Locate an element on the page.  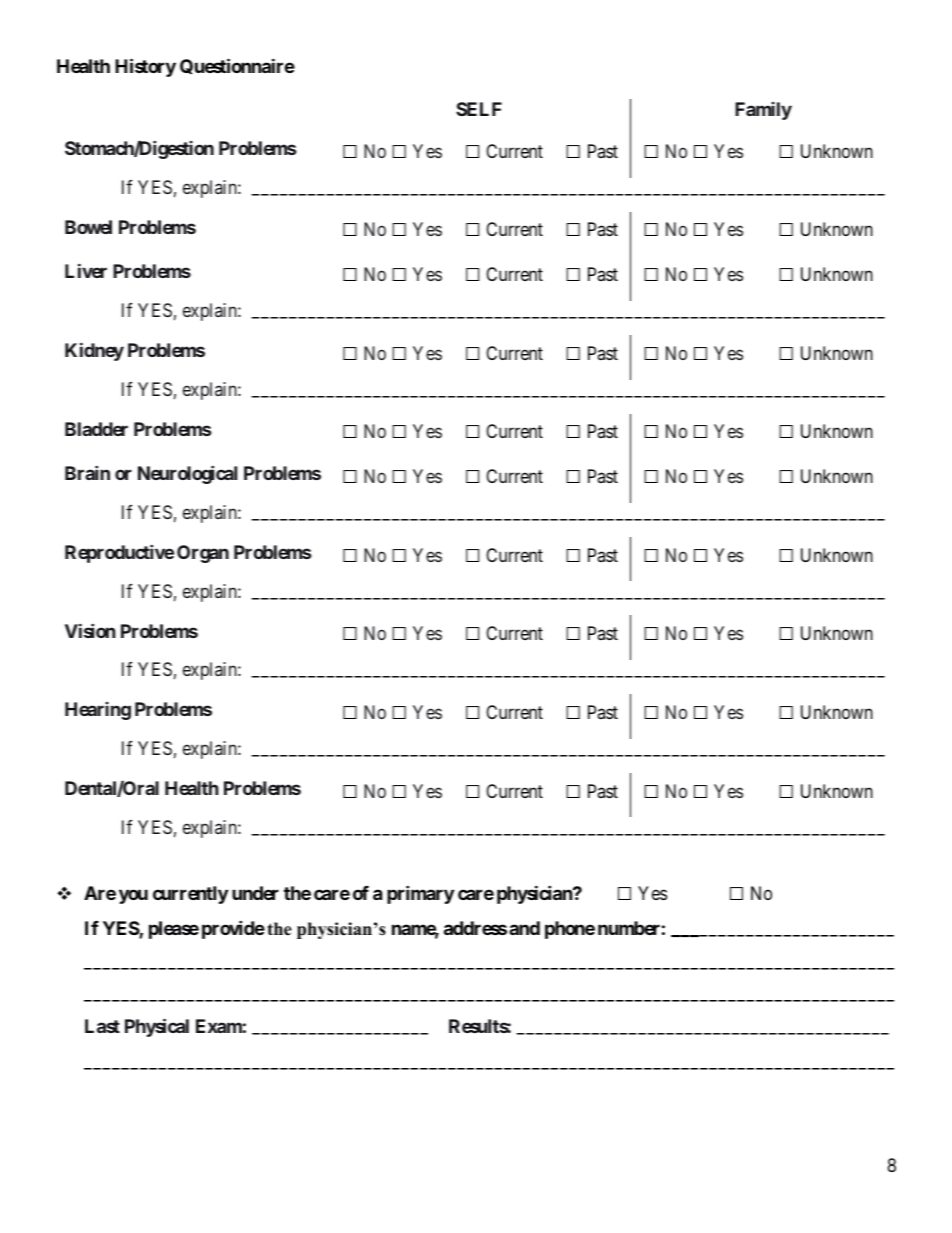
SELF is located at coordinates (479, 109).
